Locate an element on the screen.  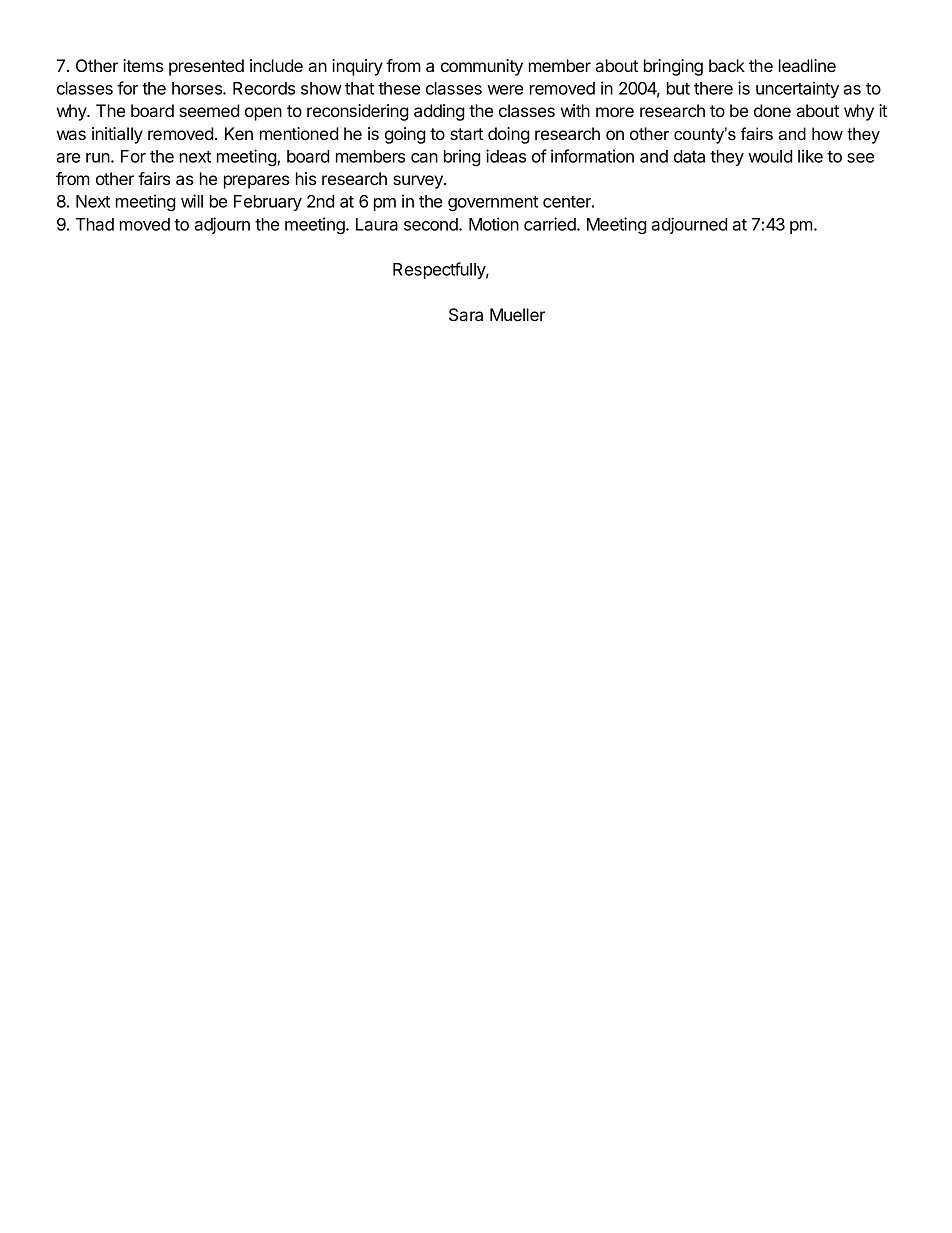
back is located at coordinates (727, 65).
